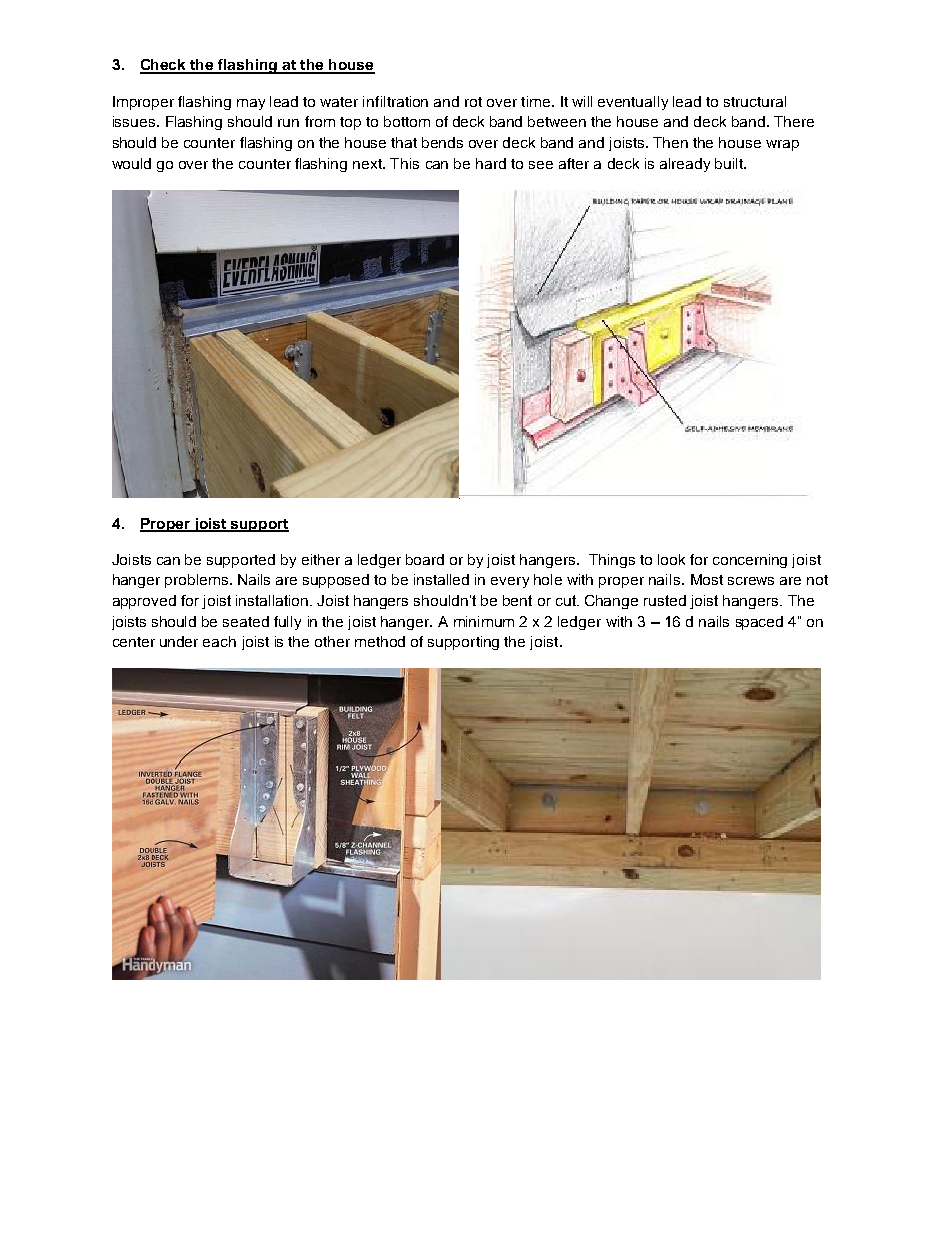 Image resolution: width=952 pixels, height=1233 pixels. I want to click on either, so click(321, 559).
